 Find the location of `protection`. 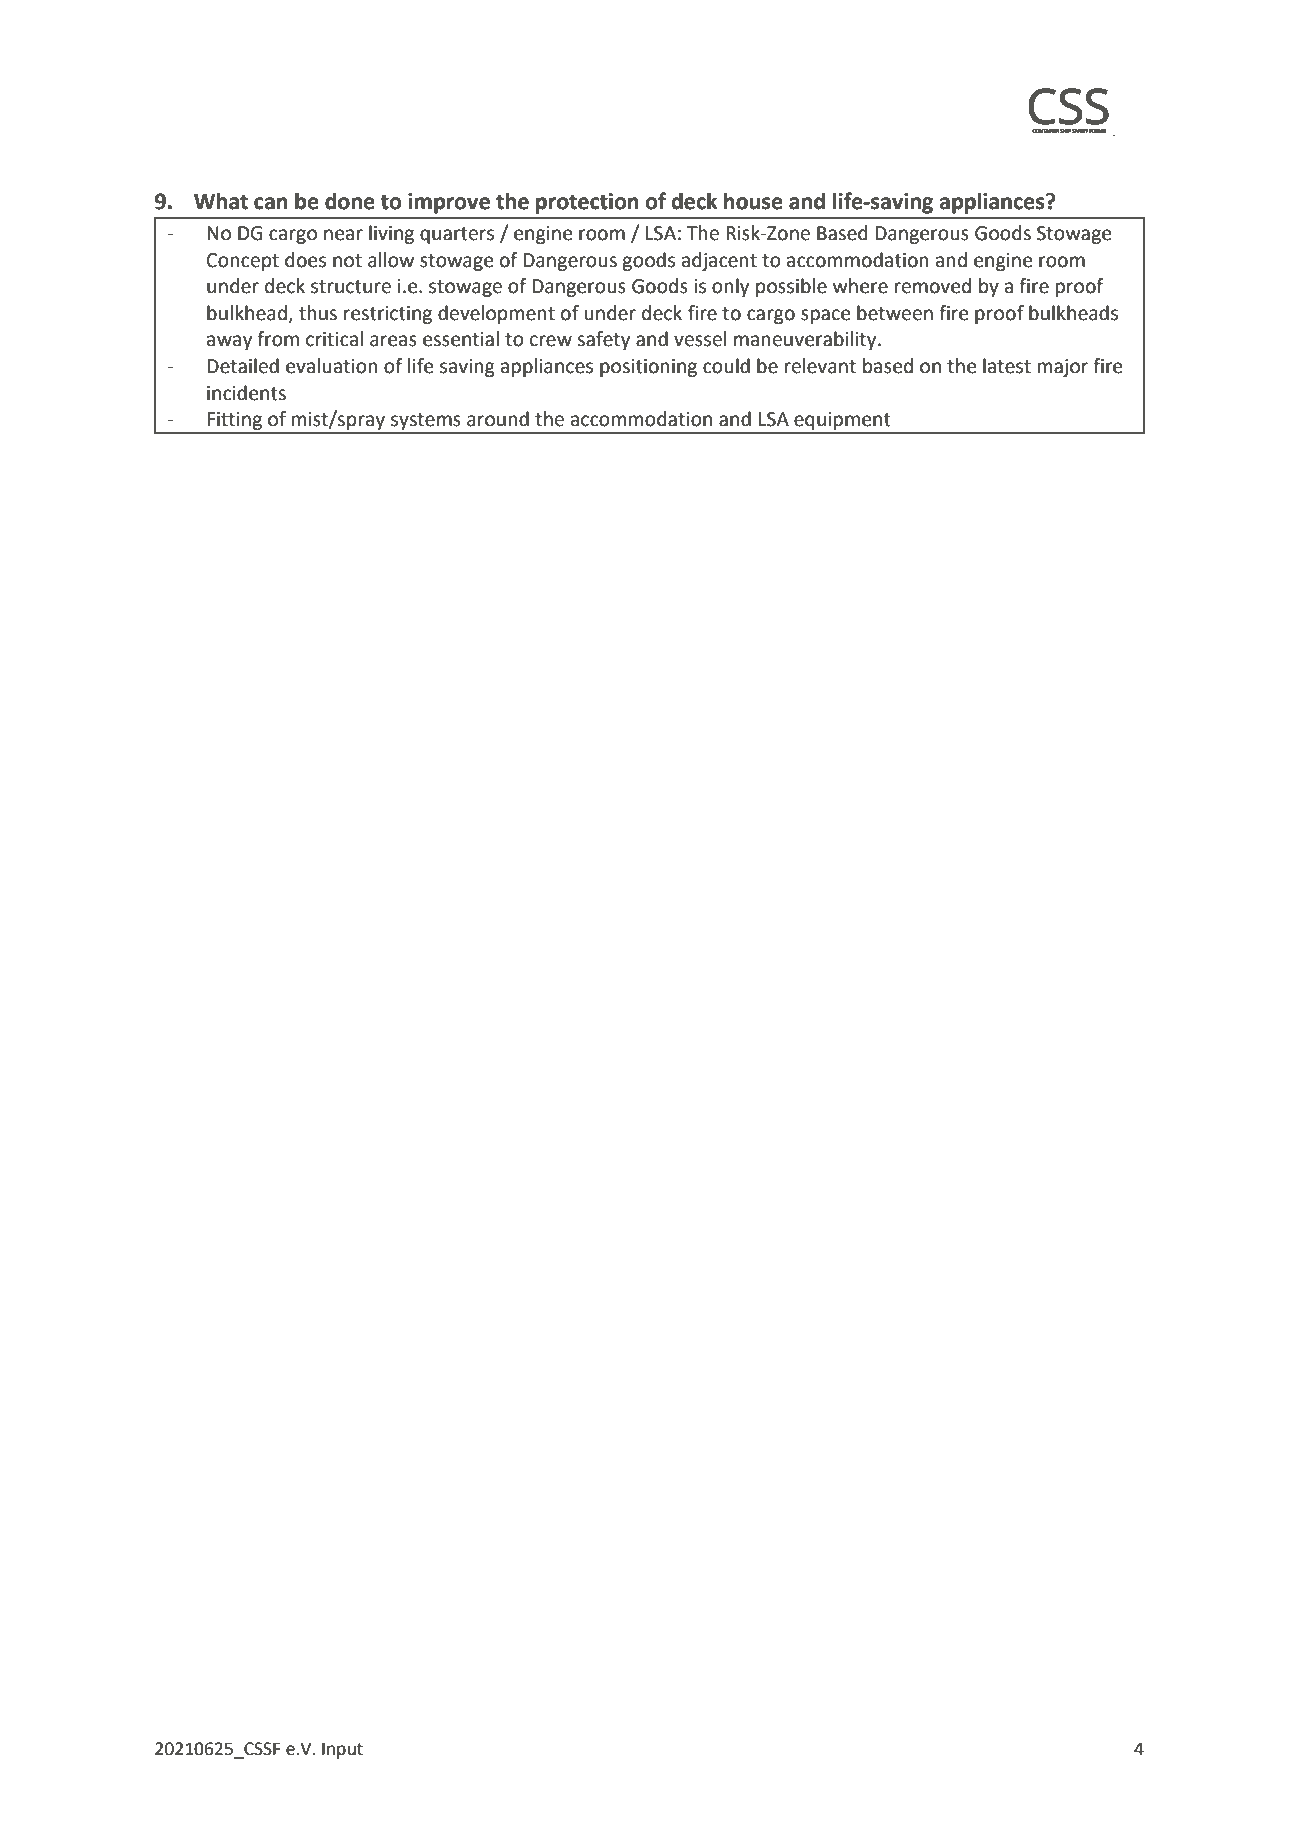

protection is located at coordinates (587, 203).
